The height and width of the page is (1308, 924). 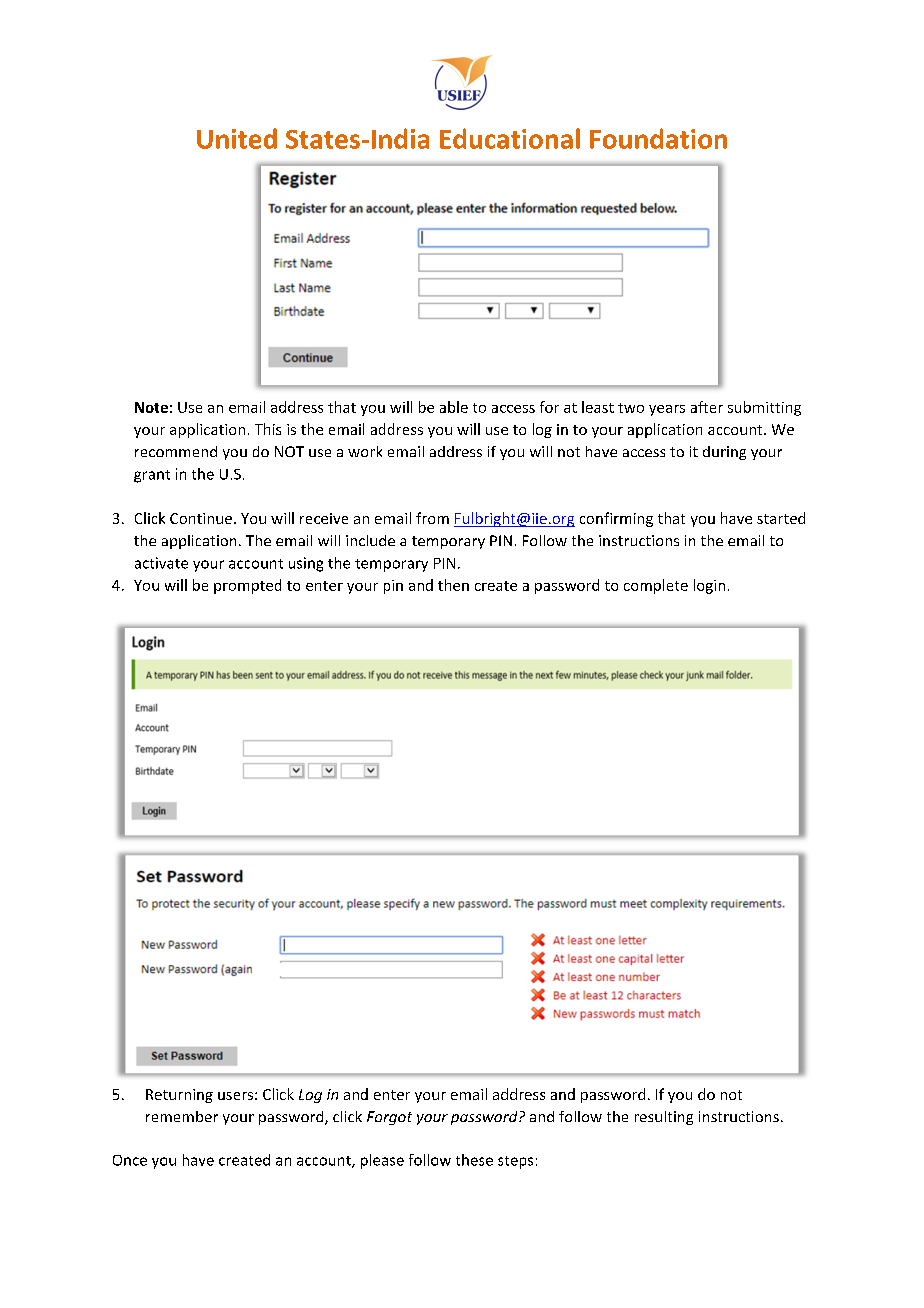 What do you see at coordinates (709, 586) in the page?
I see `login` at bounding box center [709, 586].
